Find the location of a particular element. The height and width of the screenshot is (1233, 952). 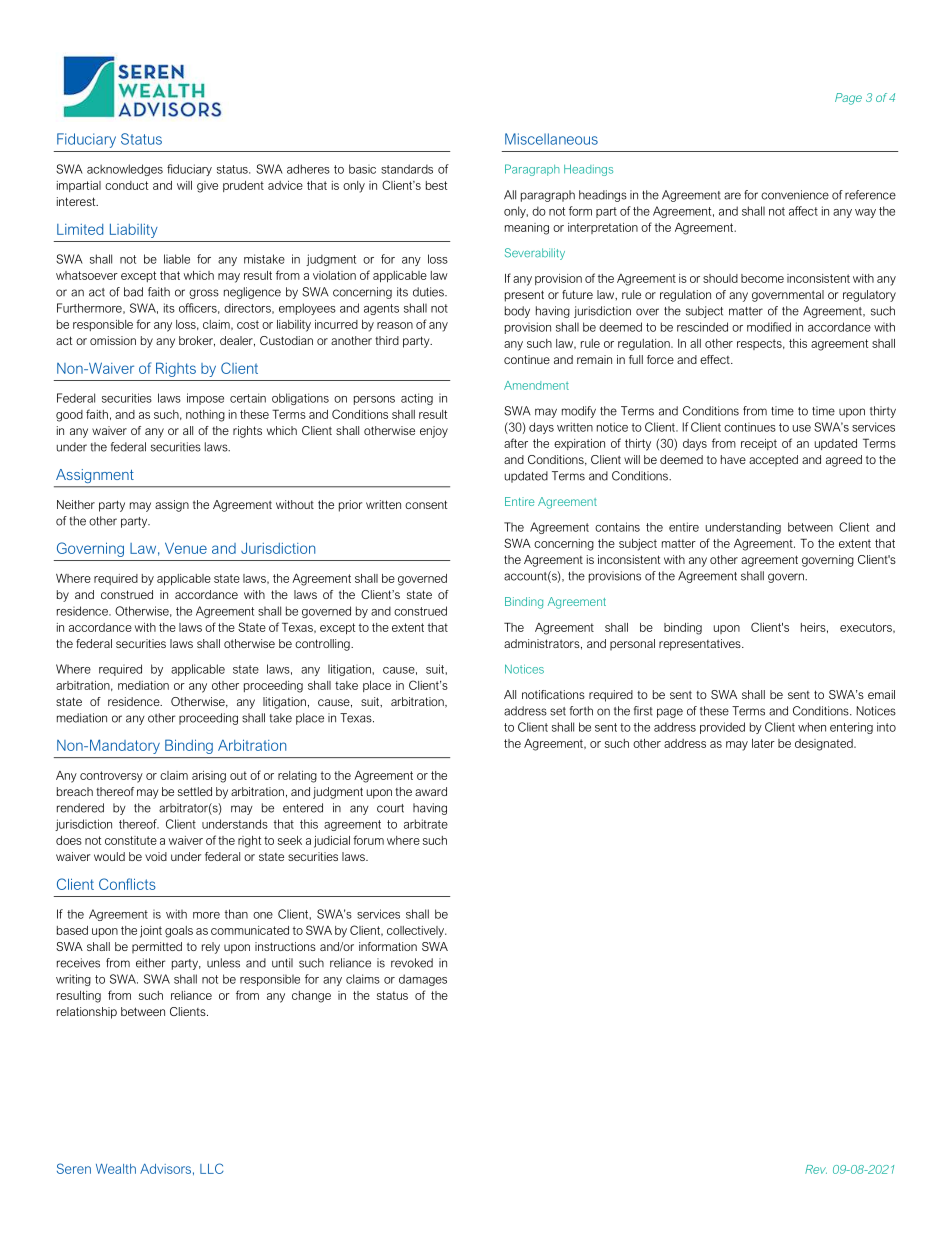

revoked is located at coordinates (412, 963).
